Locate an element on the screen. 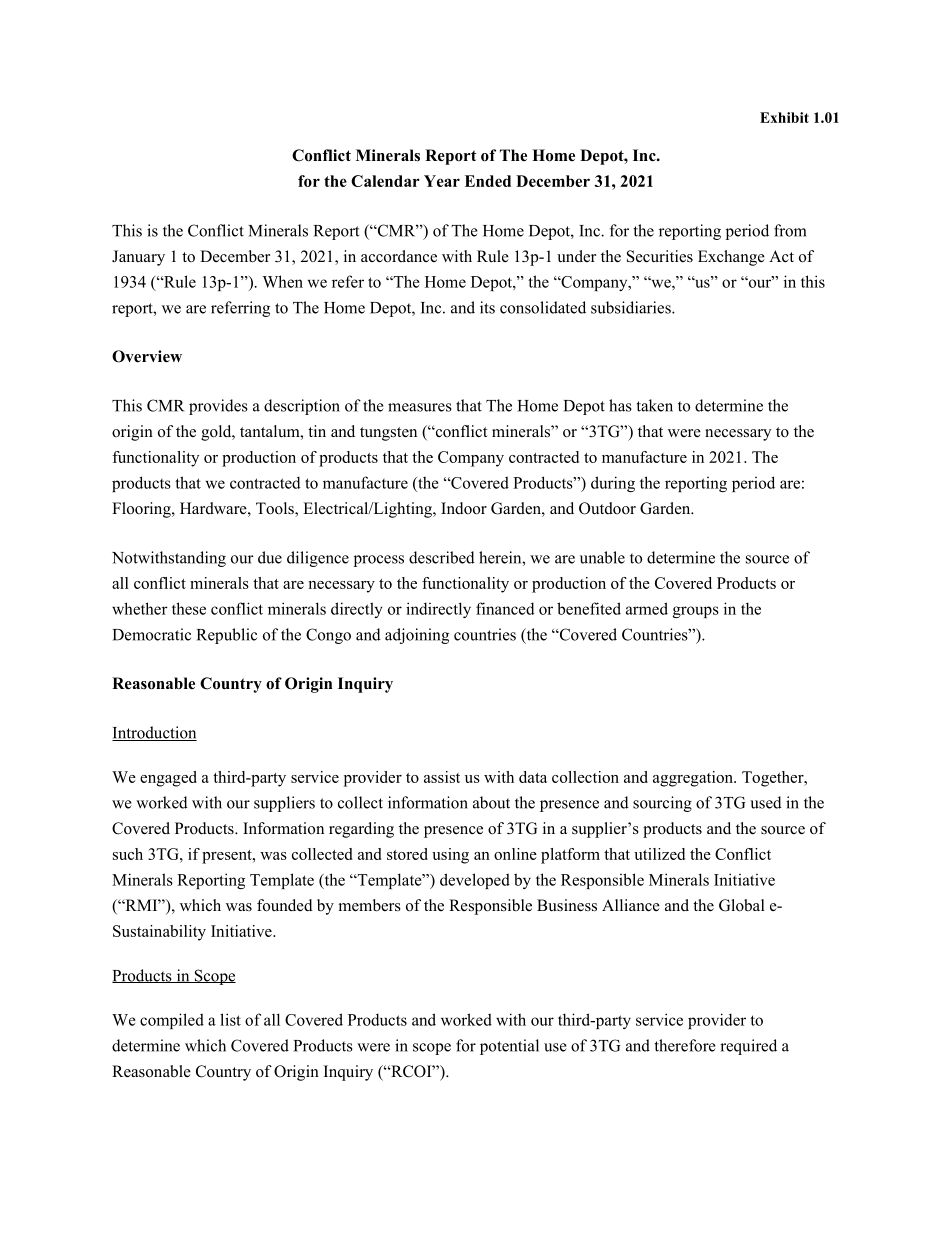 This screenshot has height=1233, width=952. described is located at coordinates (442, 557).
